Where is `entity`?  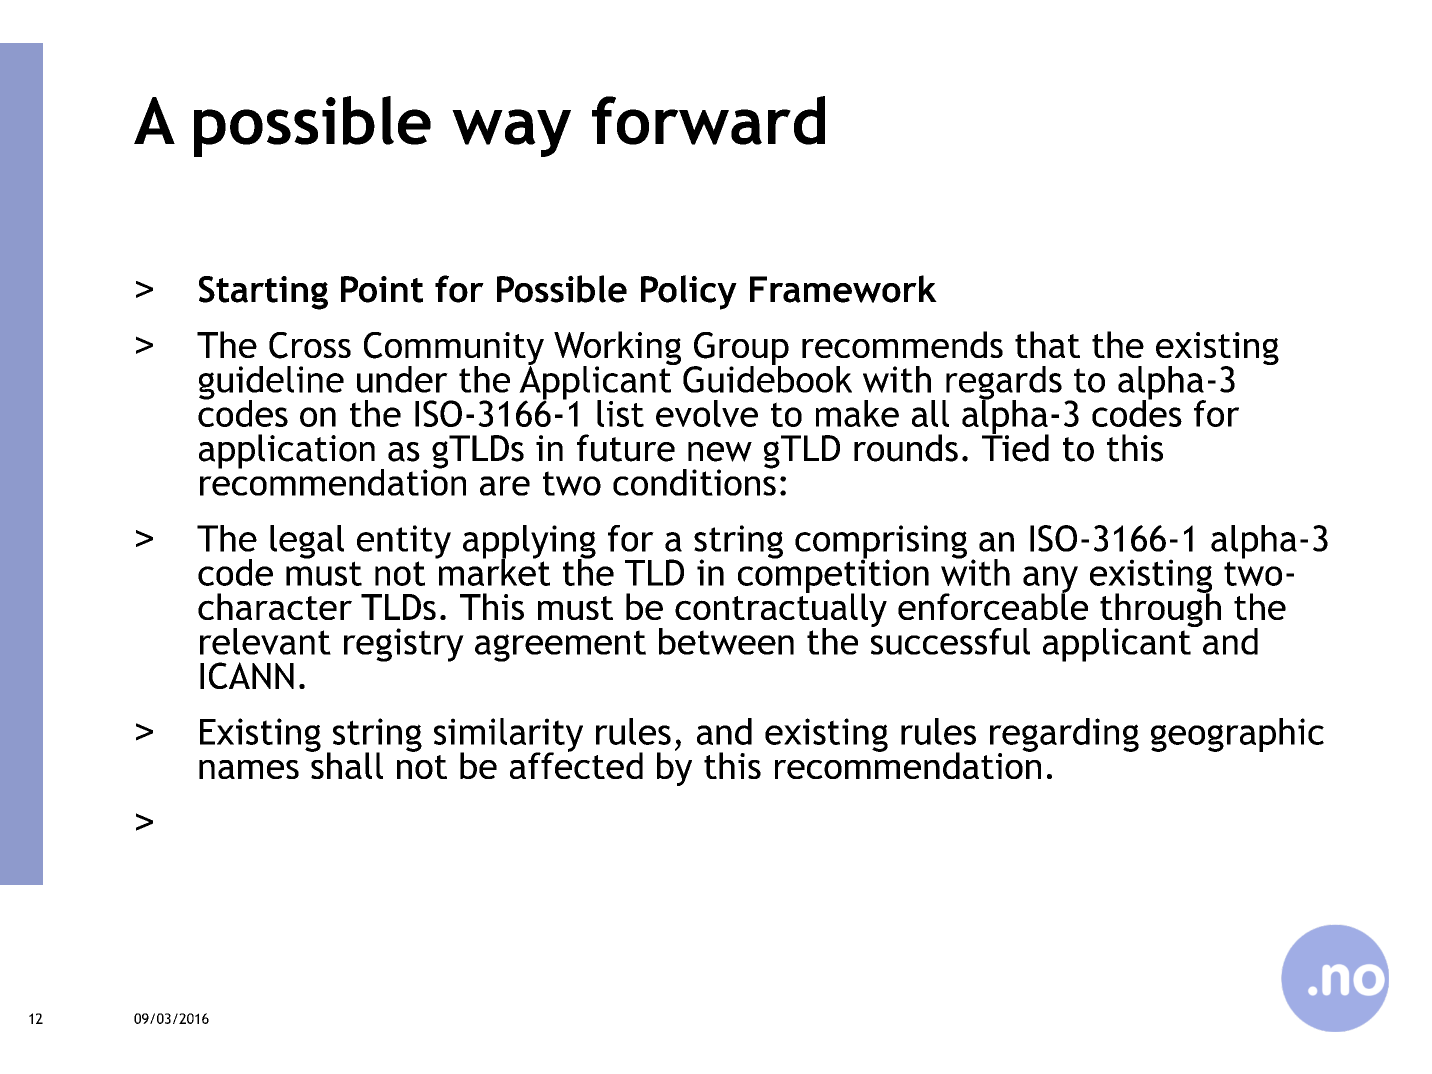
entity is located at coordinates (404, 542).
